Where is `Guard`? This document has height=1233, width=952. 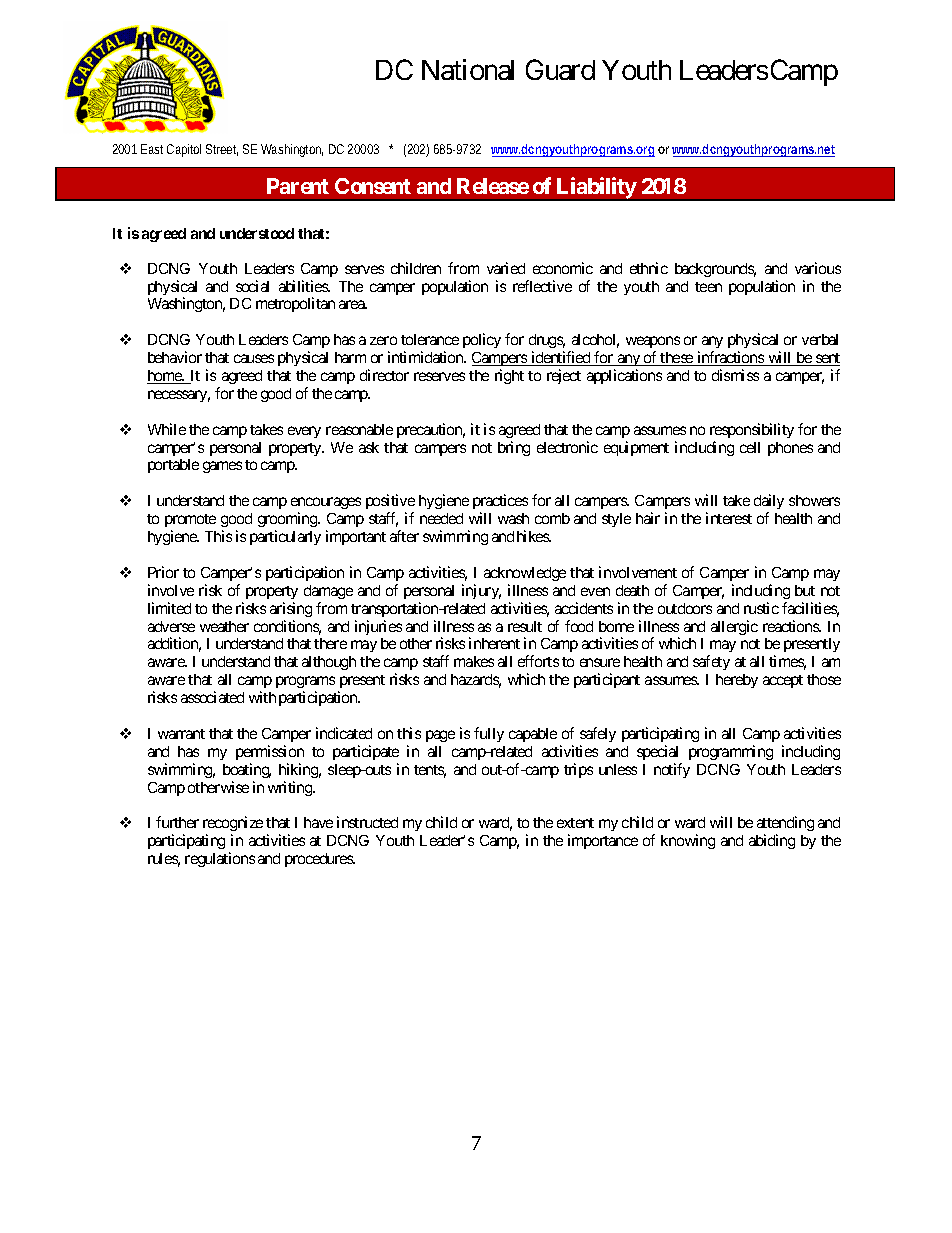
Guard is located at coordinates (560, 69).
